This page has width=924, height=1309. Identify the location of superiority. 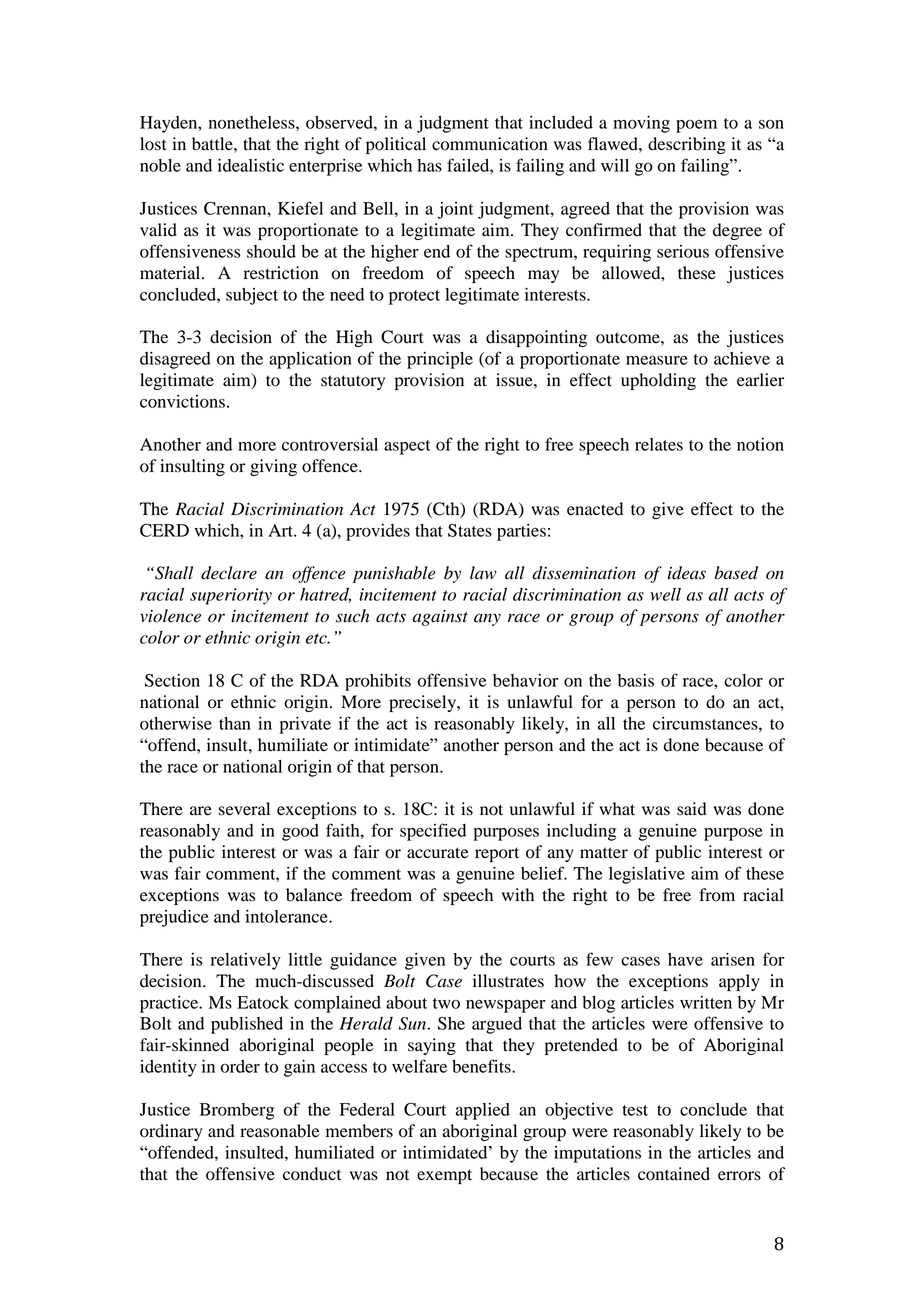
(231, 596).
